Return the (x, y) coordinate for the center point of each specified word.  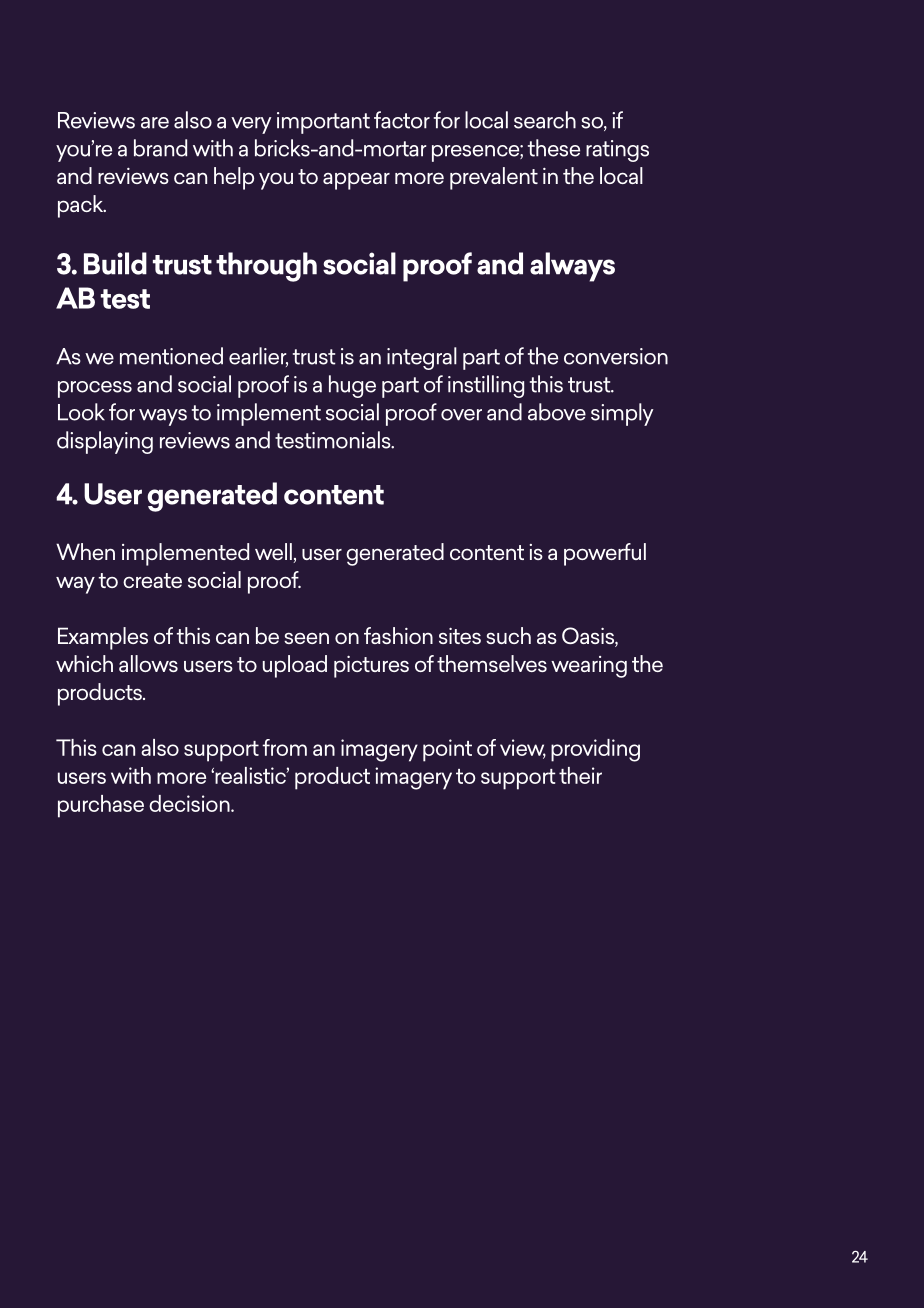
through (266, 267)
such (508, 635)
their (580, 775)
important (323, 123)
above (557, 412)
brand (160, 148)
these (554, 148)
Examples (103, 638)
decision (190, 803)
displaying (105, 442)
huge (352, 386)
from (284, 747)
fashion (398, 635)
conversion (616, 356)
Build (115, 263)
